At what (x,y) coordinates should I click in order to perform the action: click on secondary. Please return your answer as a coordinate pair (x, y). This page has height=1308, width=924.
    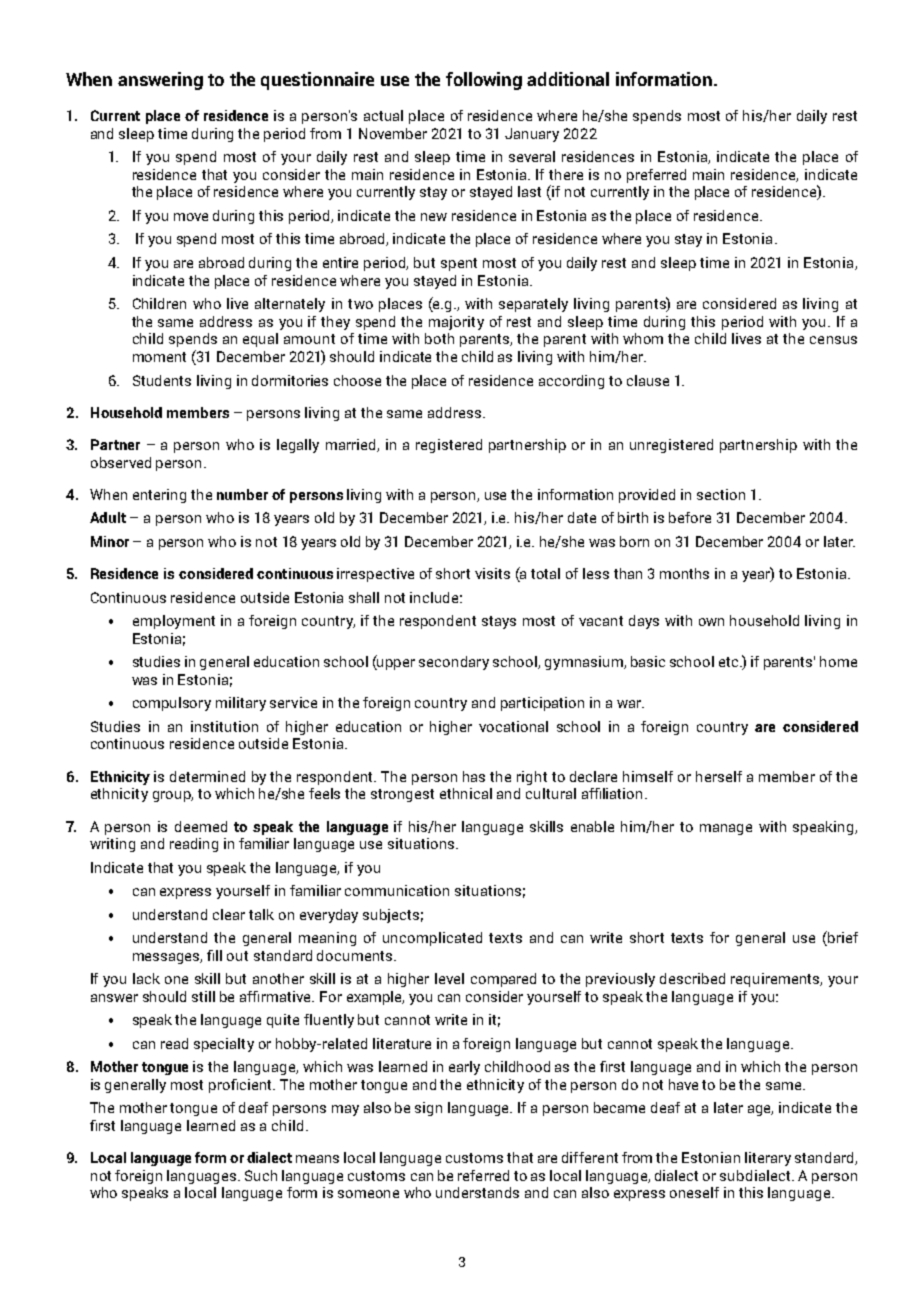
    Looking at the image, I should click on (454, 663).
